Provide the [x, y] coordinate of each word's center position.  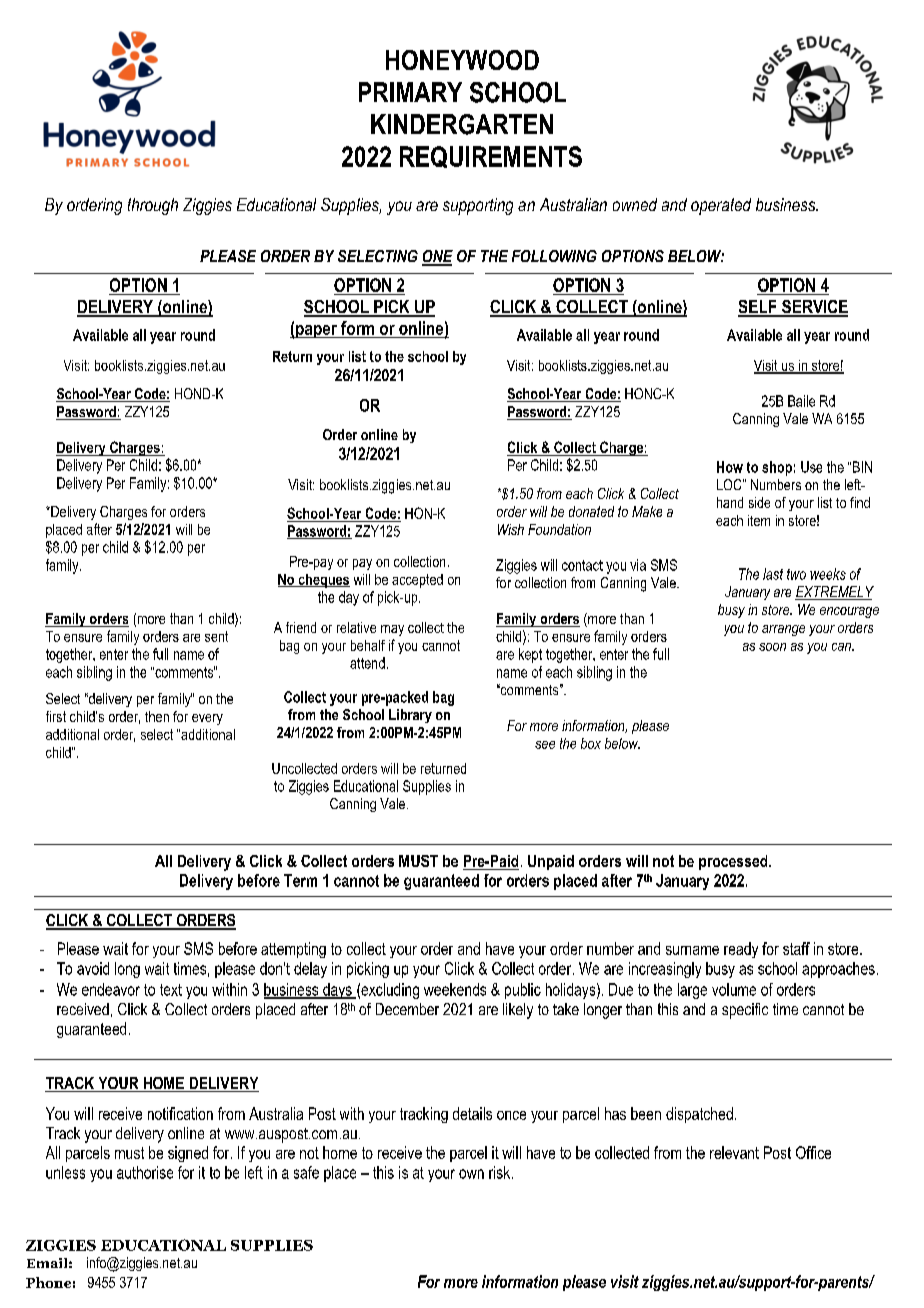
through [153, 206]
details [472, 1113]
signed [188, 1154]
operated [721, 206]
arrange [783, 630]
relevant [734, 1152]
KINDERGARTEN [462, 124]
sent [216, 636]
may [392, 630]
